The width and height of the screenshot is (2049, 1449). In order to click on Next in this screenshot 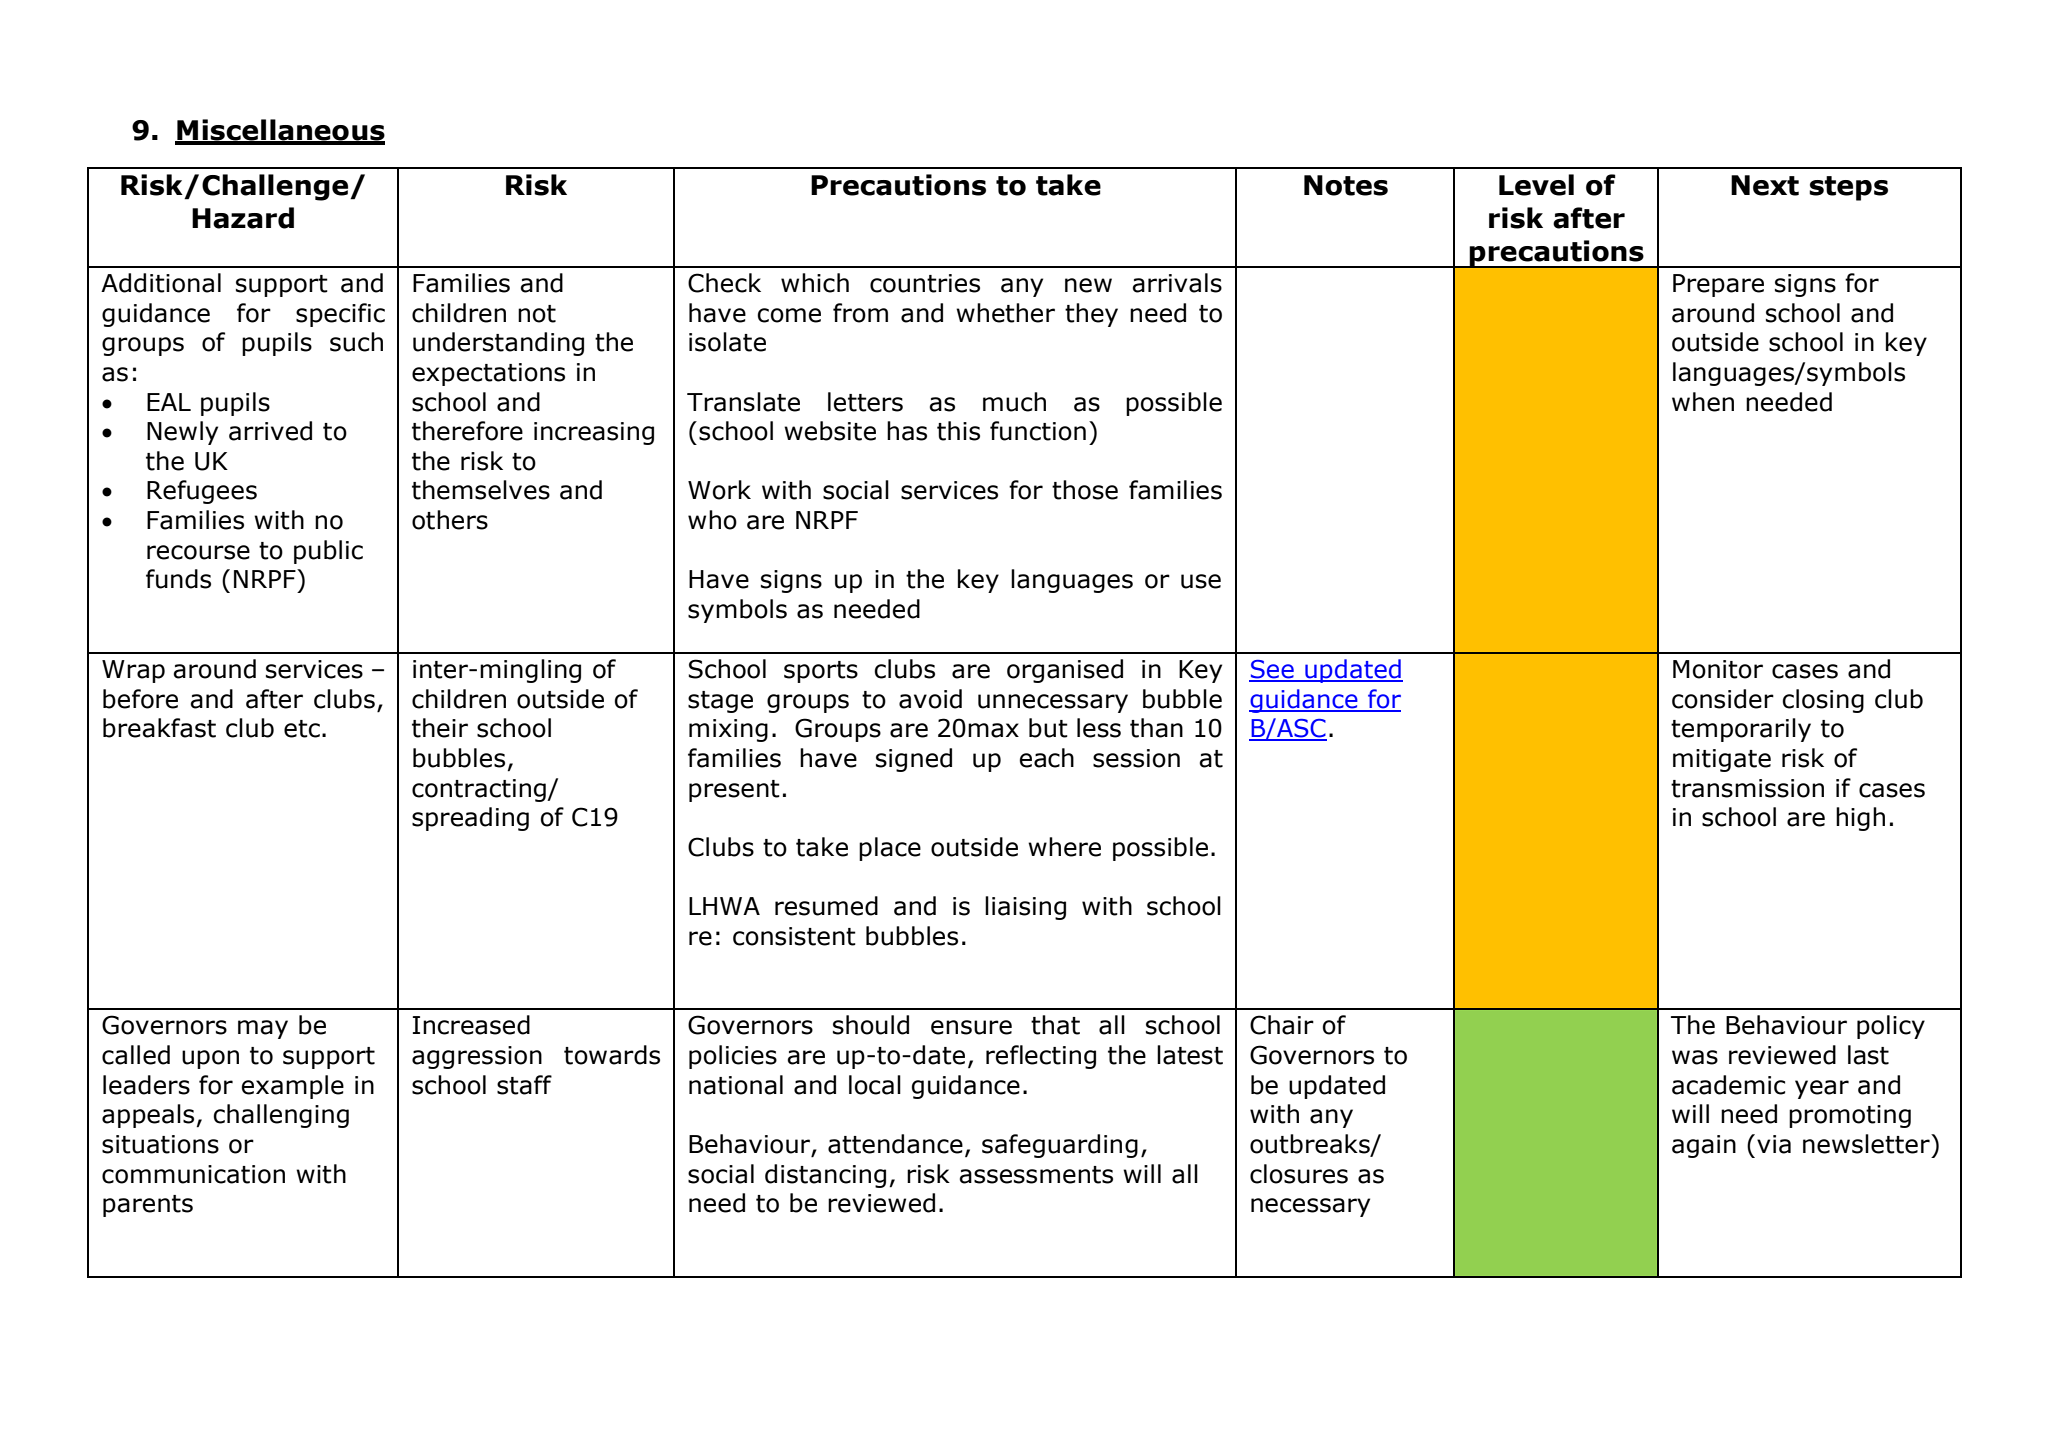, I will do `click(1765, 185)`.
